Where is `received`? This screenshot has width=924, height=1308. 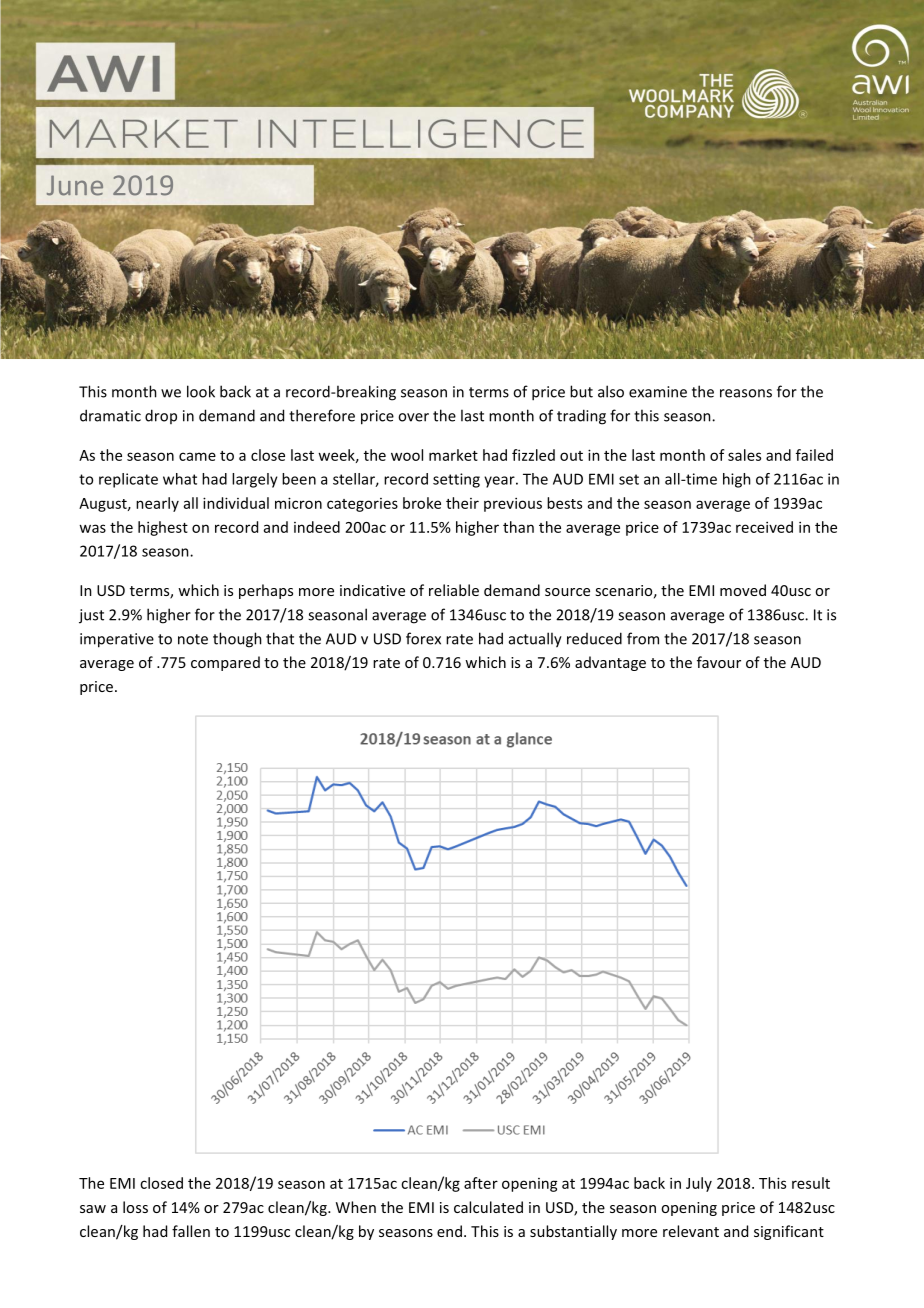
received is located at coordinates (764, 527).
